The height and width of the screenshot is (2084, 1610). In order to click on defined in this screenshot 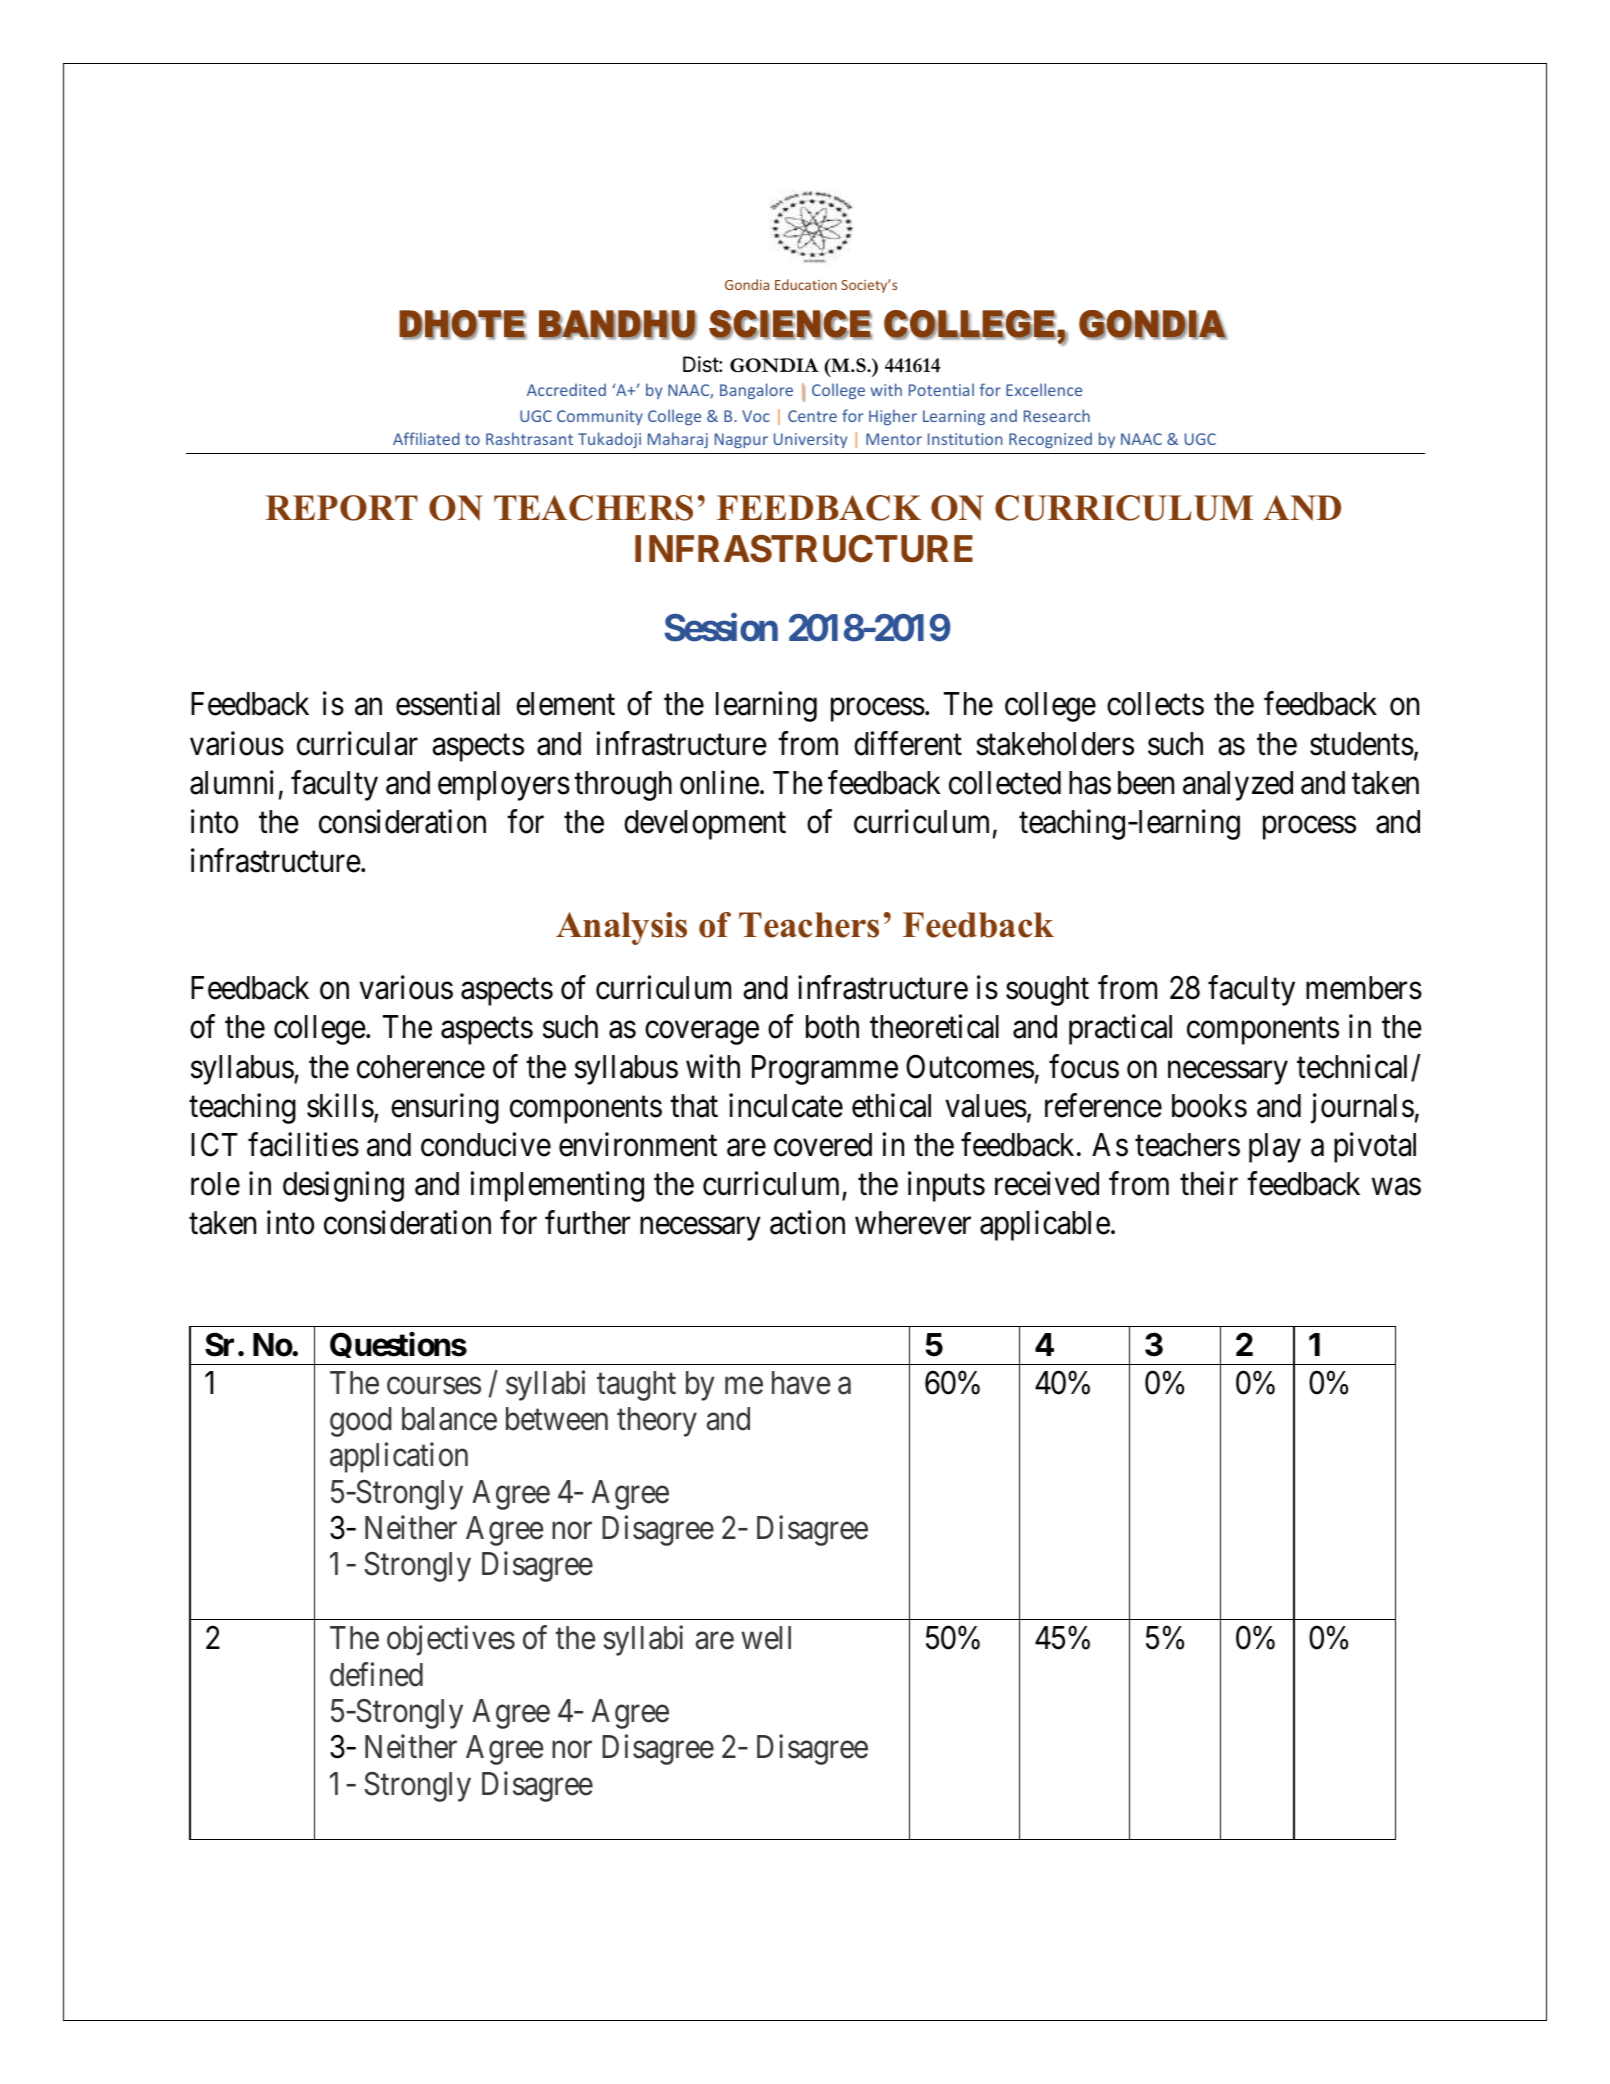, I will do `click(376, 1674)`.
